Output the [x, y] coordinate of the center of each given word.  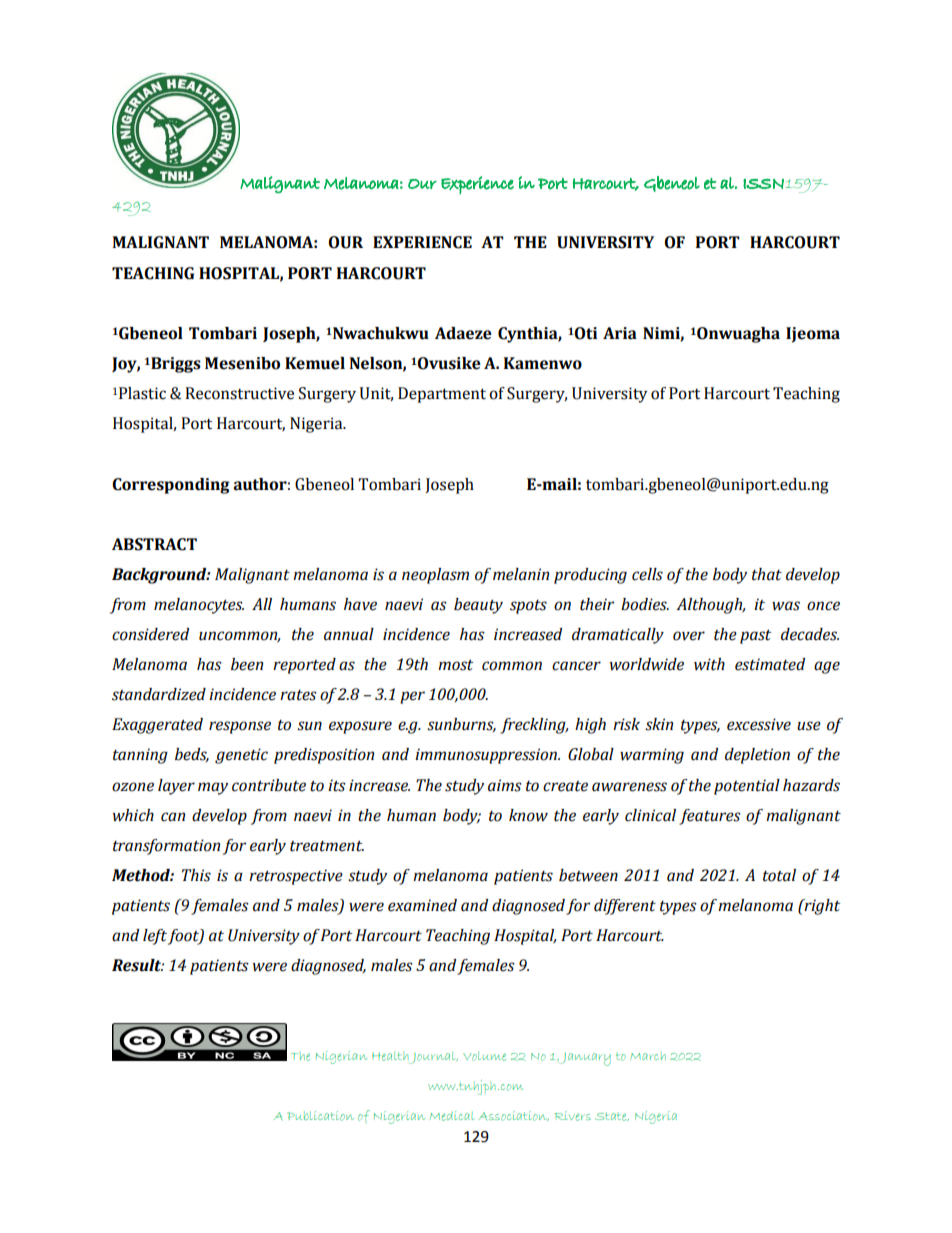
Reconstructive [239, 393]
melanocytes [199, 606]
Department [442, 395]
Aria [620, 333]
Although [710, 606]
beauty [478, 606]
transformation [166, 847]
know [528, 815]
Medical [452, 1116]
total [779, 875]
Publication [320, 1116]
